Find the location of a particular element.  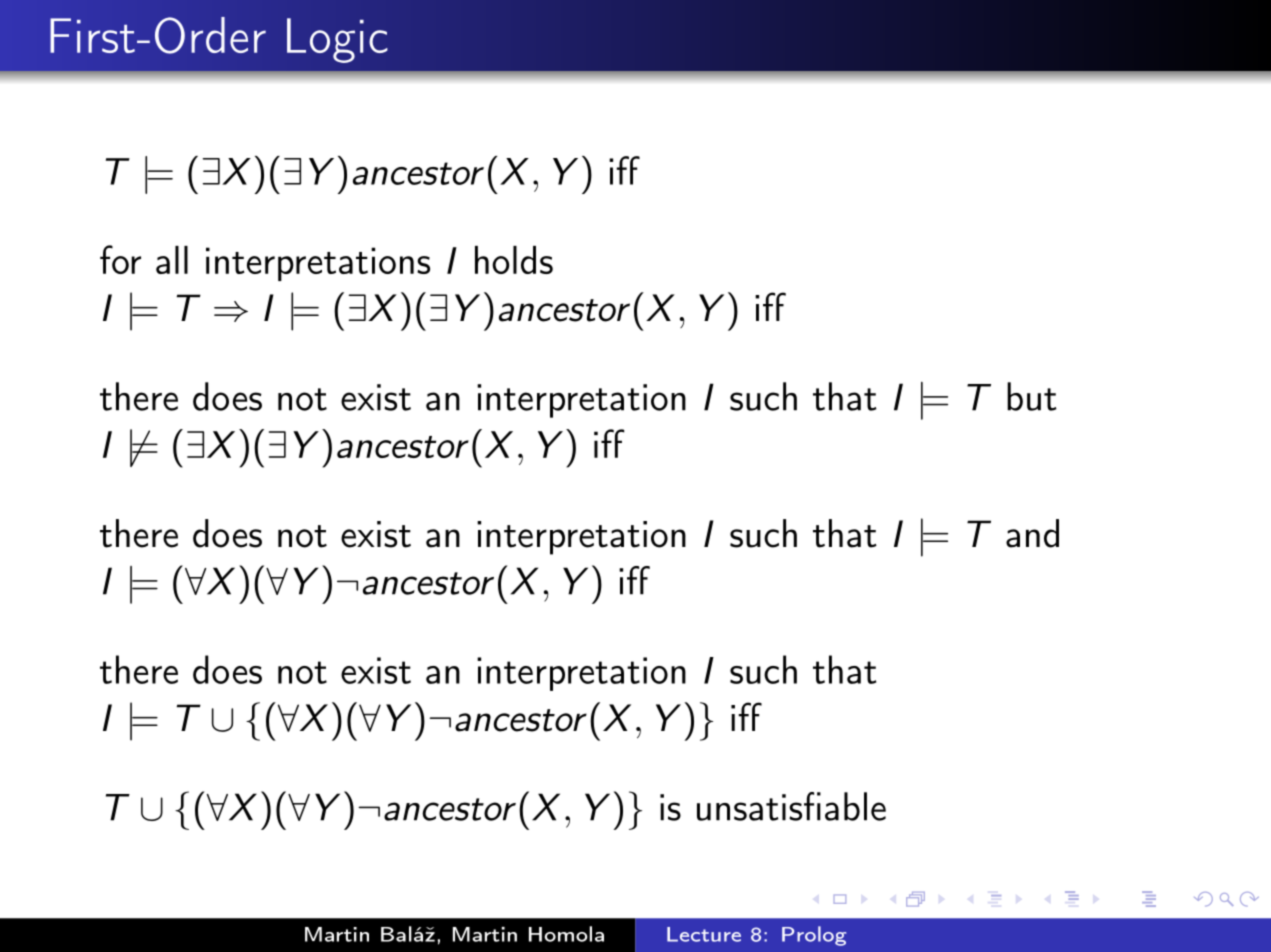

and is located at coordinates (1032, 533).
